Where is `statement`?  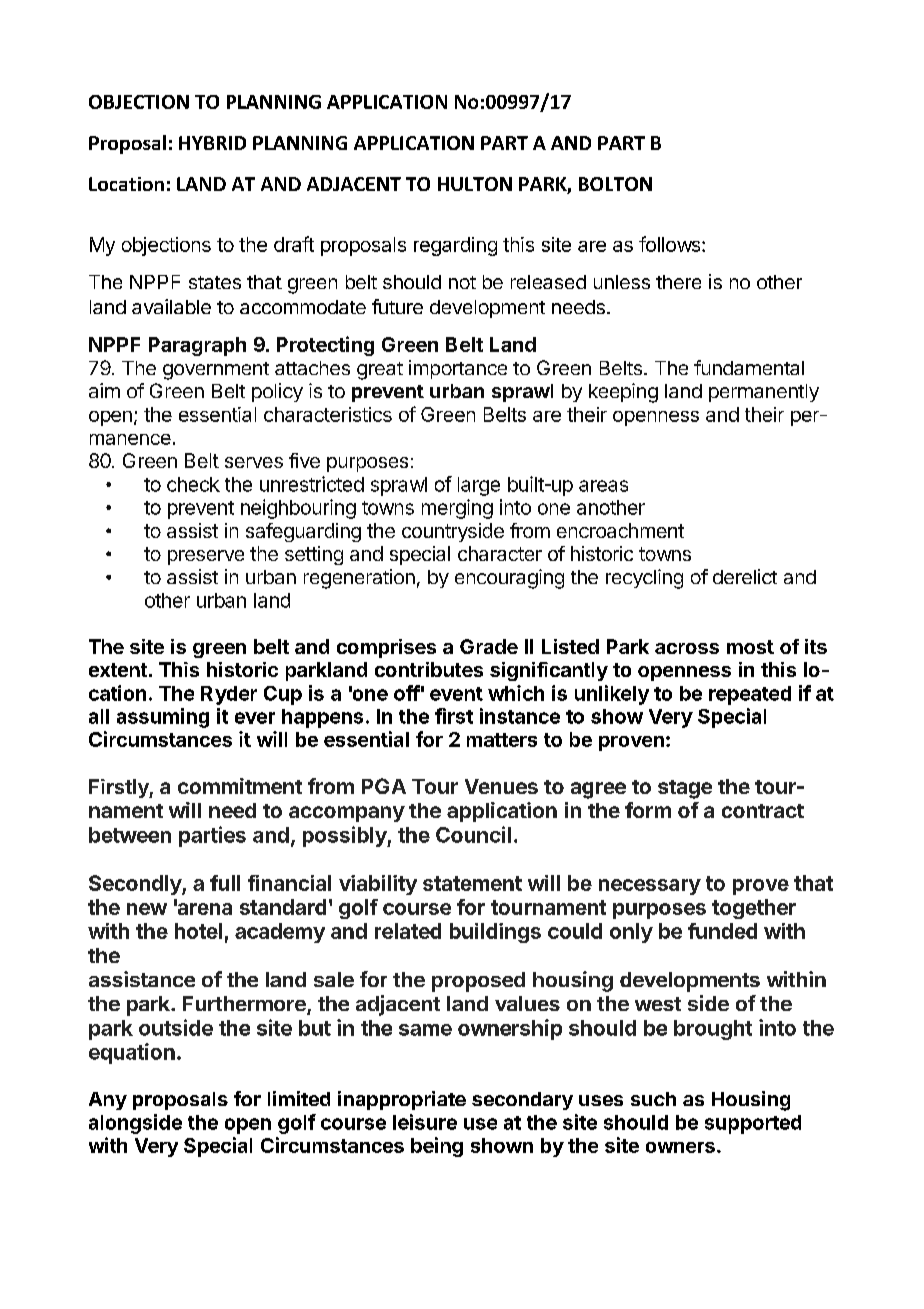
statement is located at coordinates (472, 883).
